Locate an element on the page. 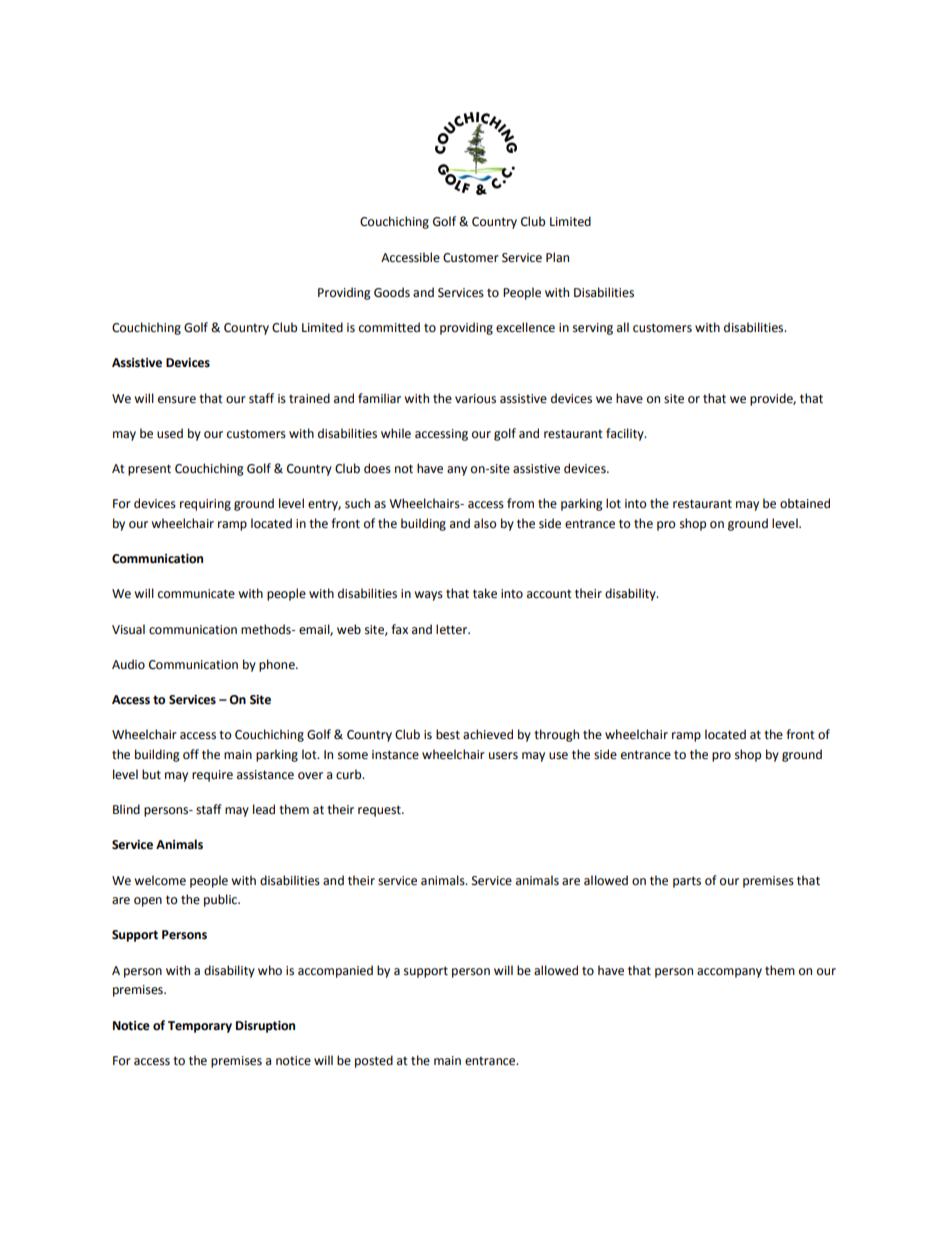 The width and height of the document is (952, 1233). excellence is located at coordinates (525, 327).
